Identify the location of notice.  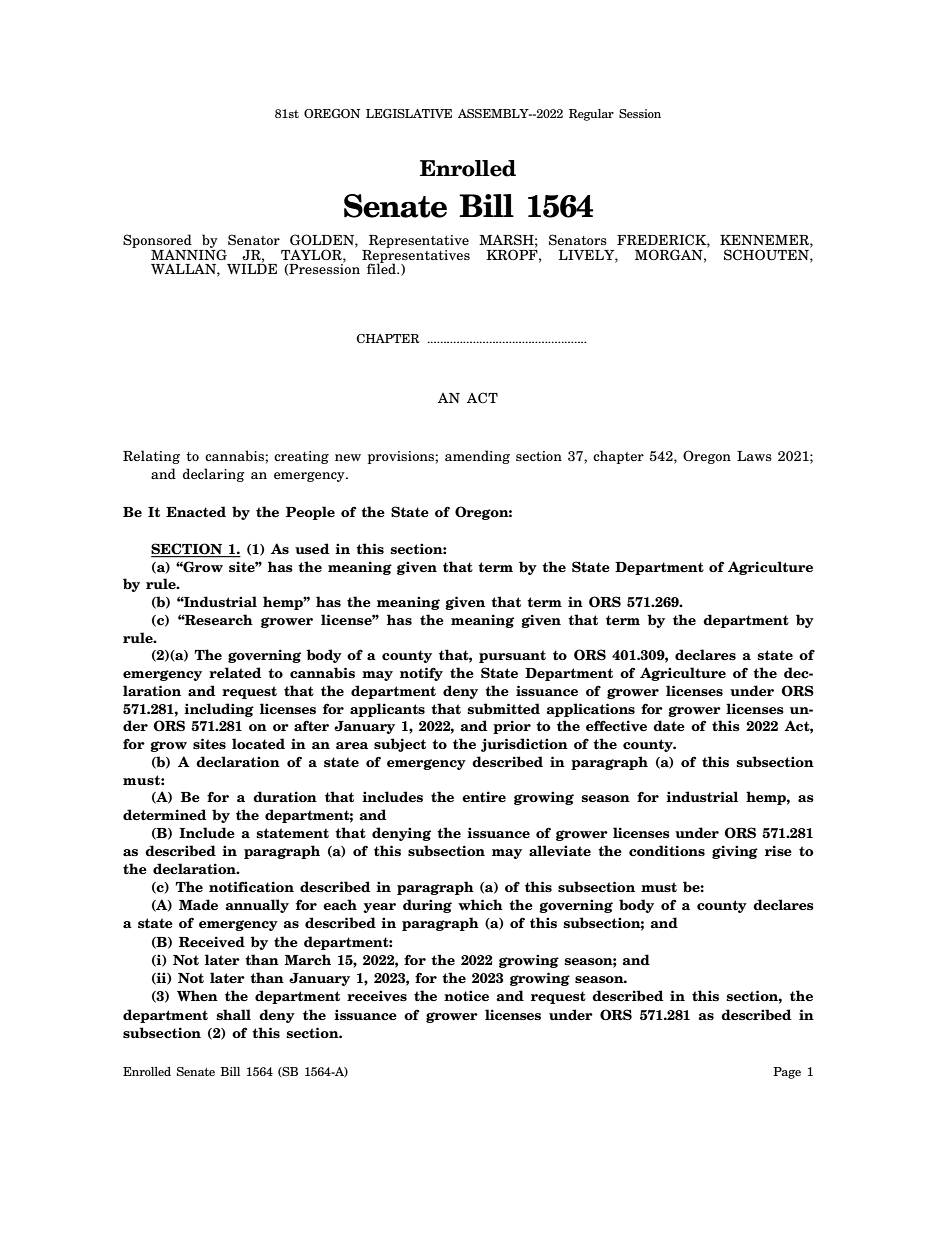
(466, 995).
